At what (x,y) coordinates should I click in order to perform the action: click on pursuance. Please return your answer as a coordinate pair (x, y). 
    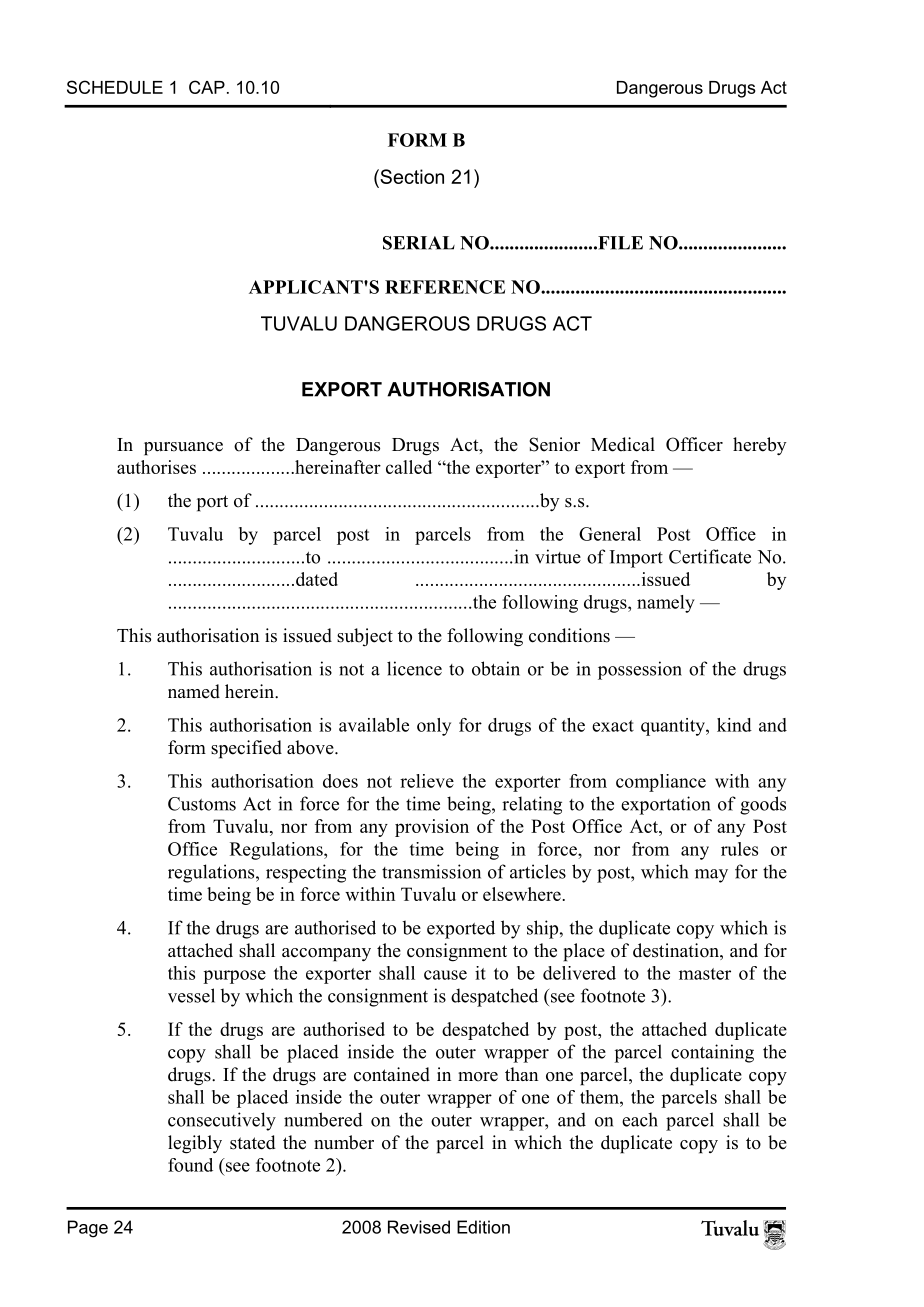
    Looking at the image, I should click on (183, 449).
